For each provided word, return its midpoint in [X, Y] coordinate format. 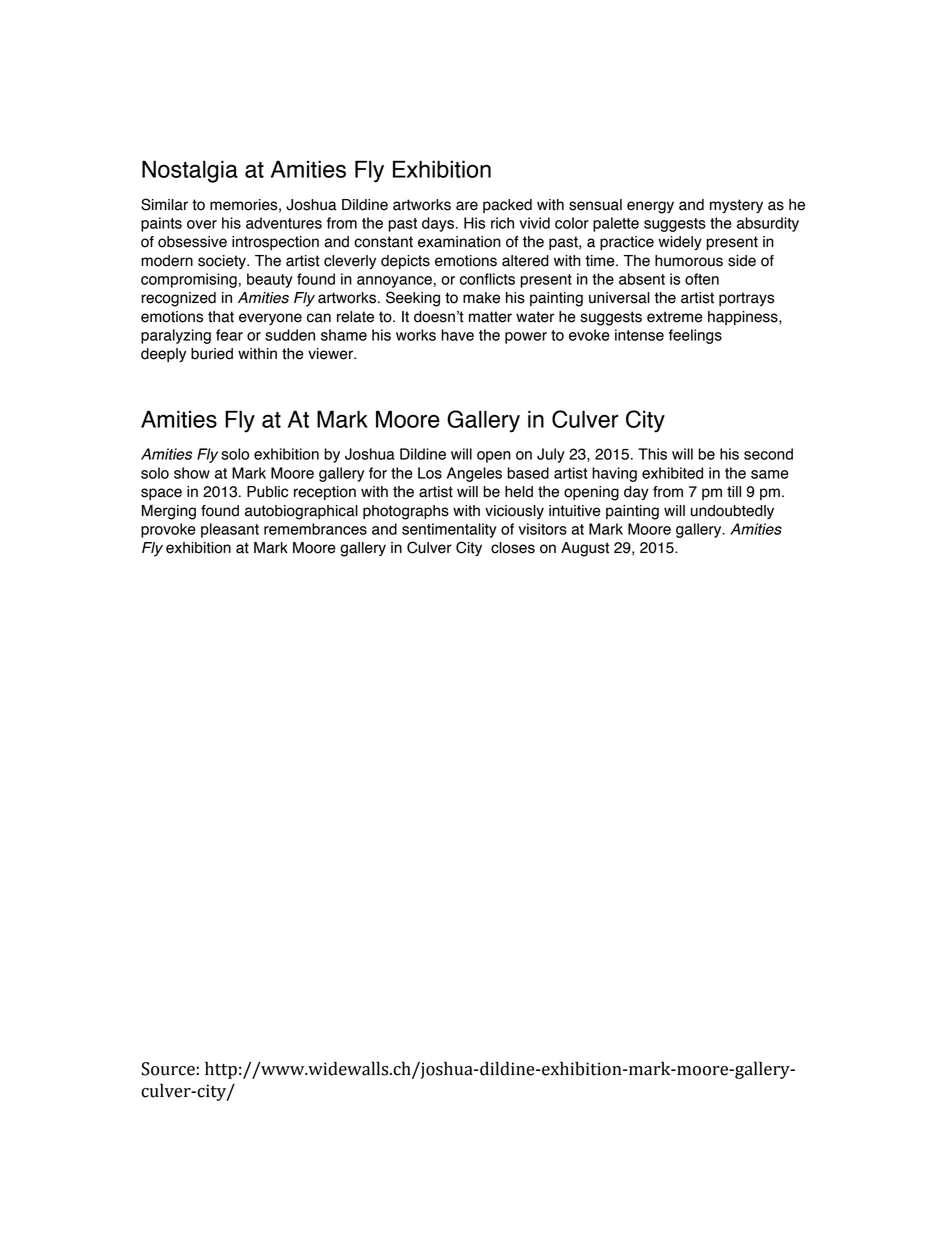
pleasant [230, 530]
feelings [695, 336]
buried [212, 354]
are [467, 206]
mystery [736, 206]
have [457, 335]
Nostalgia [190, 171]
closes [513, 548]
